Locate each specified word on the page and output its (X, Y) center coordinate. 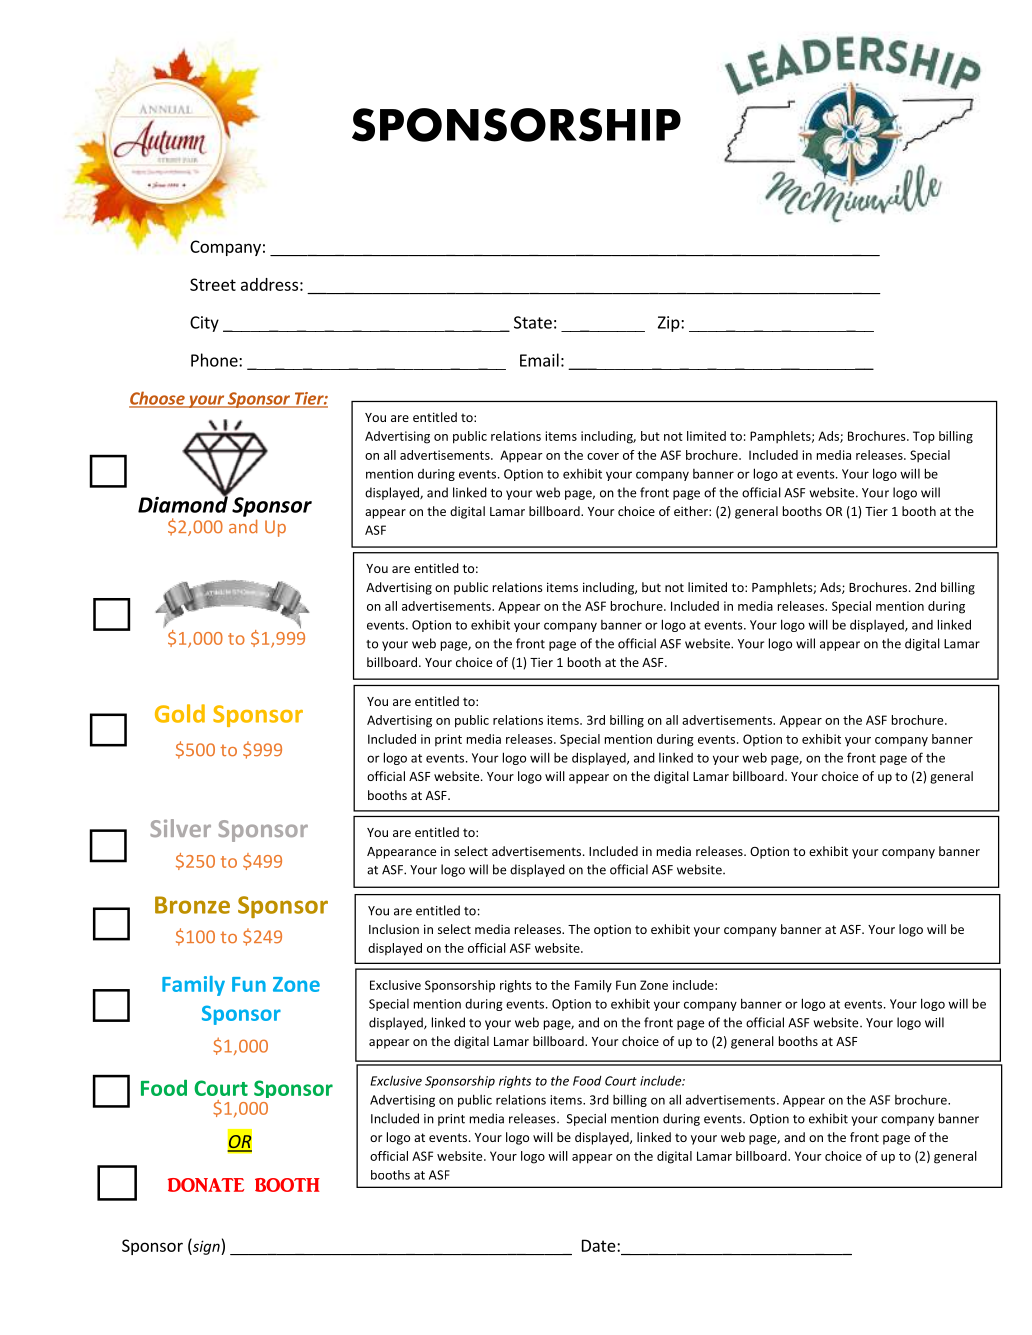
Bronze (192, 905)
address (269, 284)
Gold (180, 713)
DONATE (206, 1185)
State (533, 322)
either (692, 511)
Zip (670, 324)
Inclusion (394, 929)
